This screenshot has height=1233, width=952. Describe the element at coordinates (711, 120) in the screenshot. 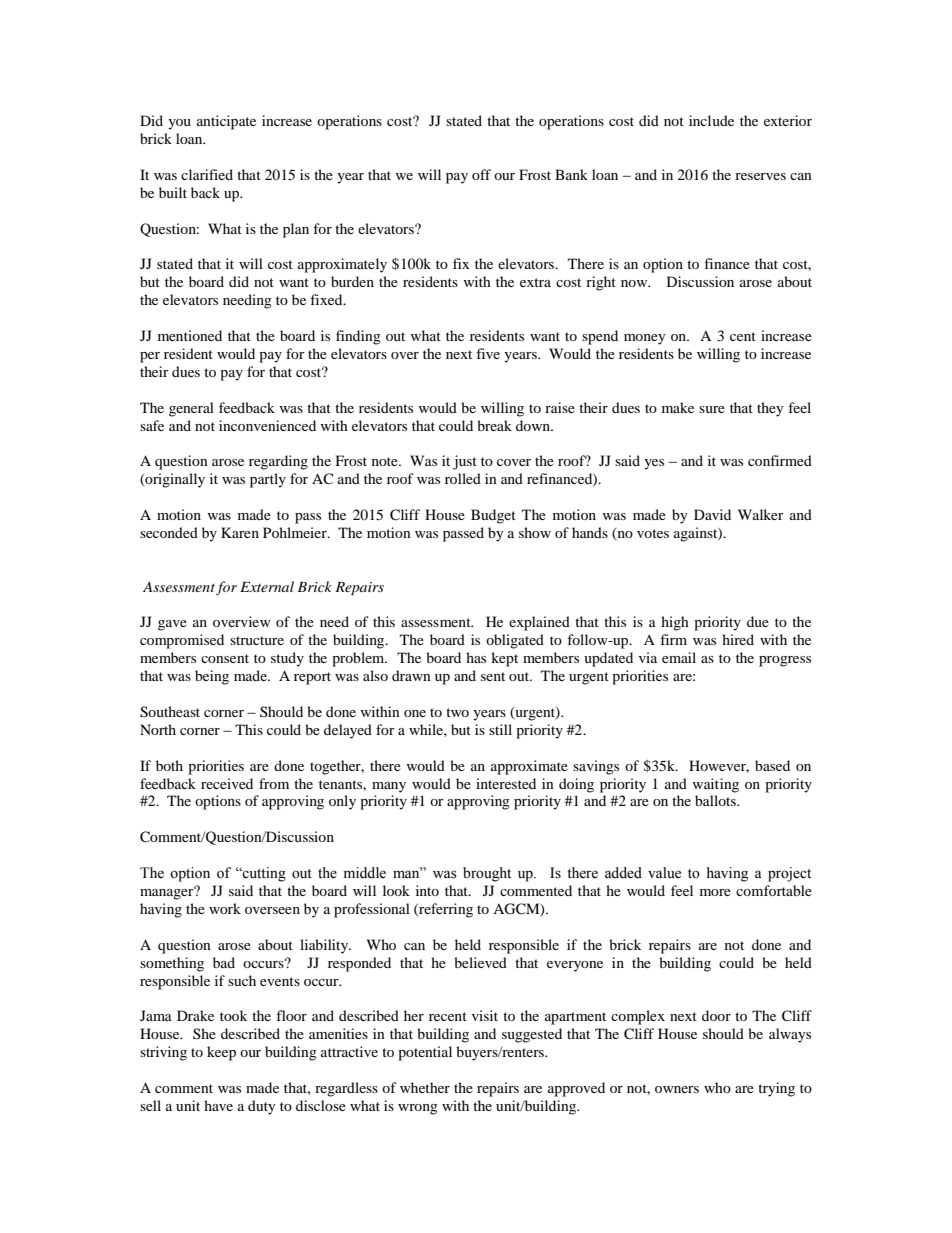

I see `include` at that location.
